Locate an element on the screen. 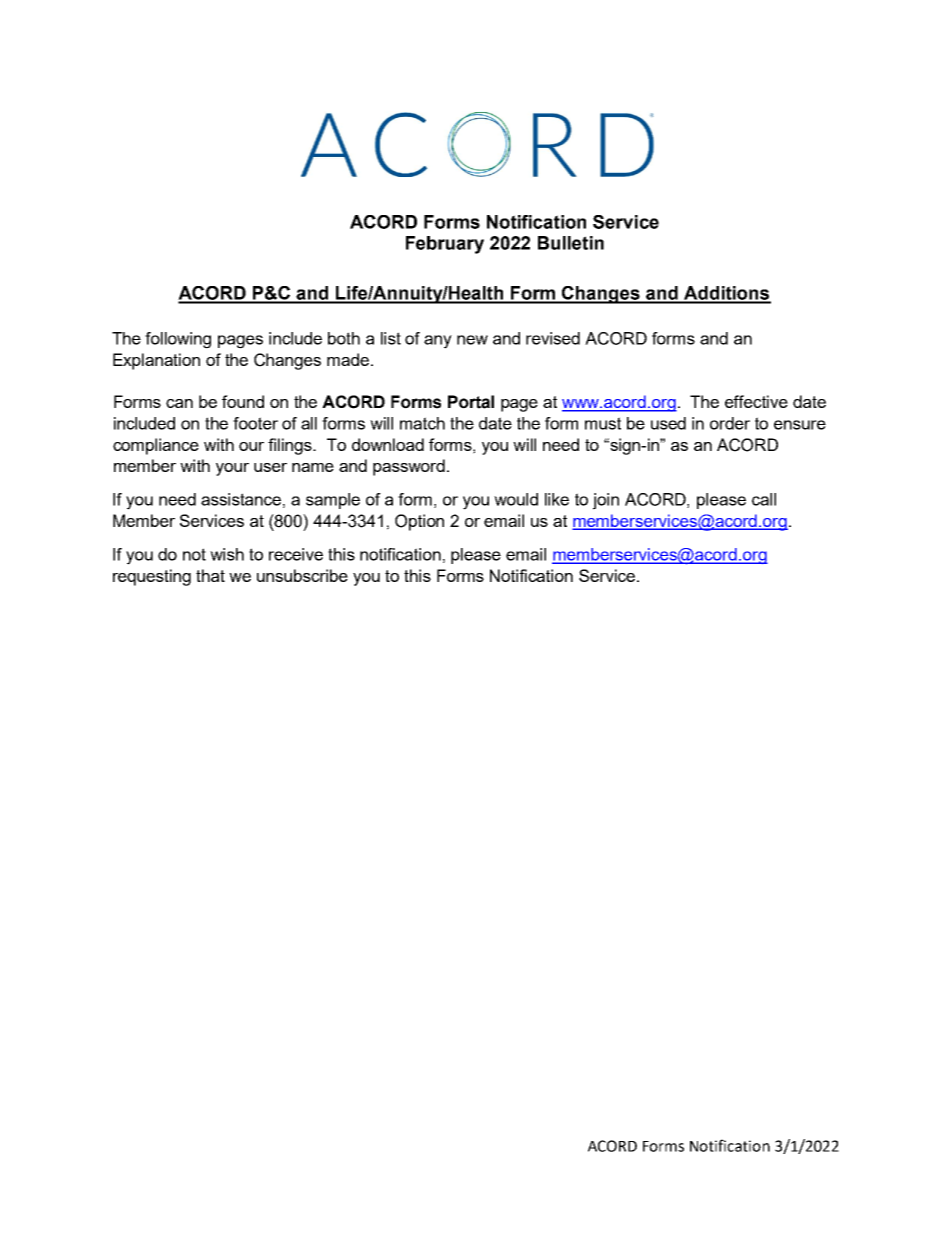 The height and width of the screenshot is (1233, 952). revised is located at coordinates (553, 338).
